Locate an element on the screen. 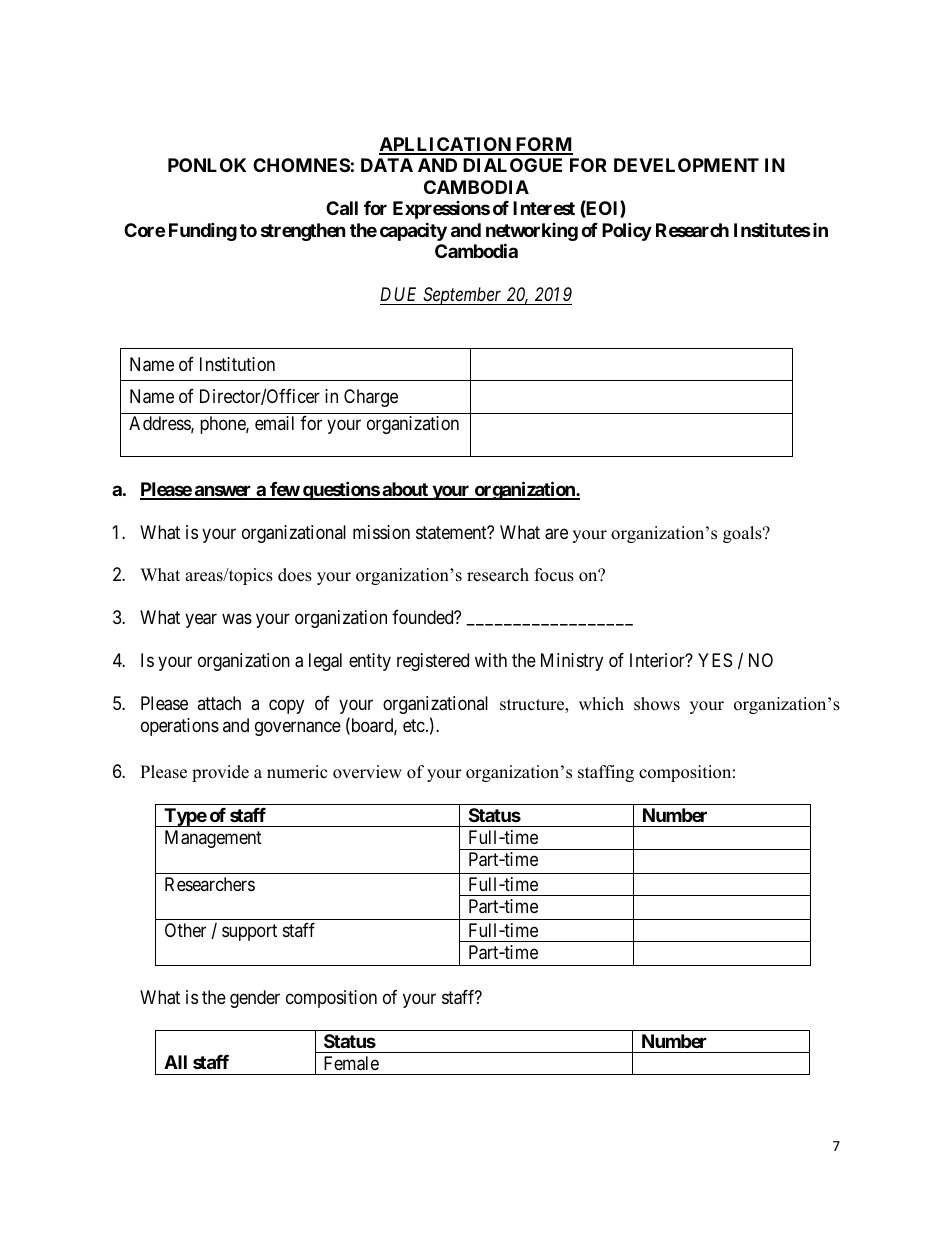  focus is located at coordinates (554, 575).
